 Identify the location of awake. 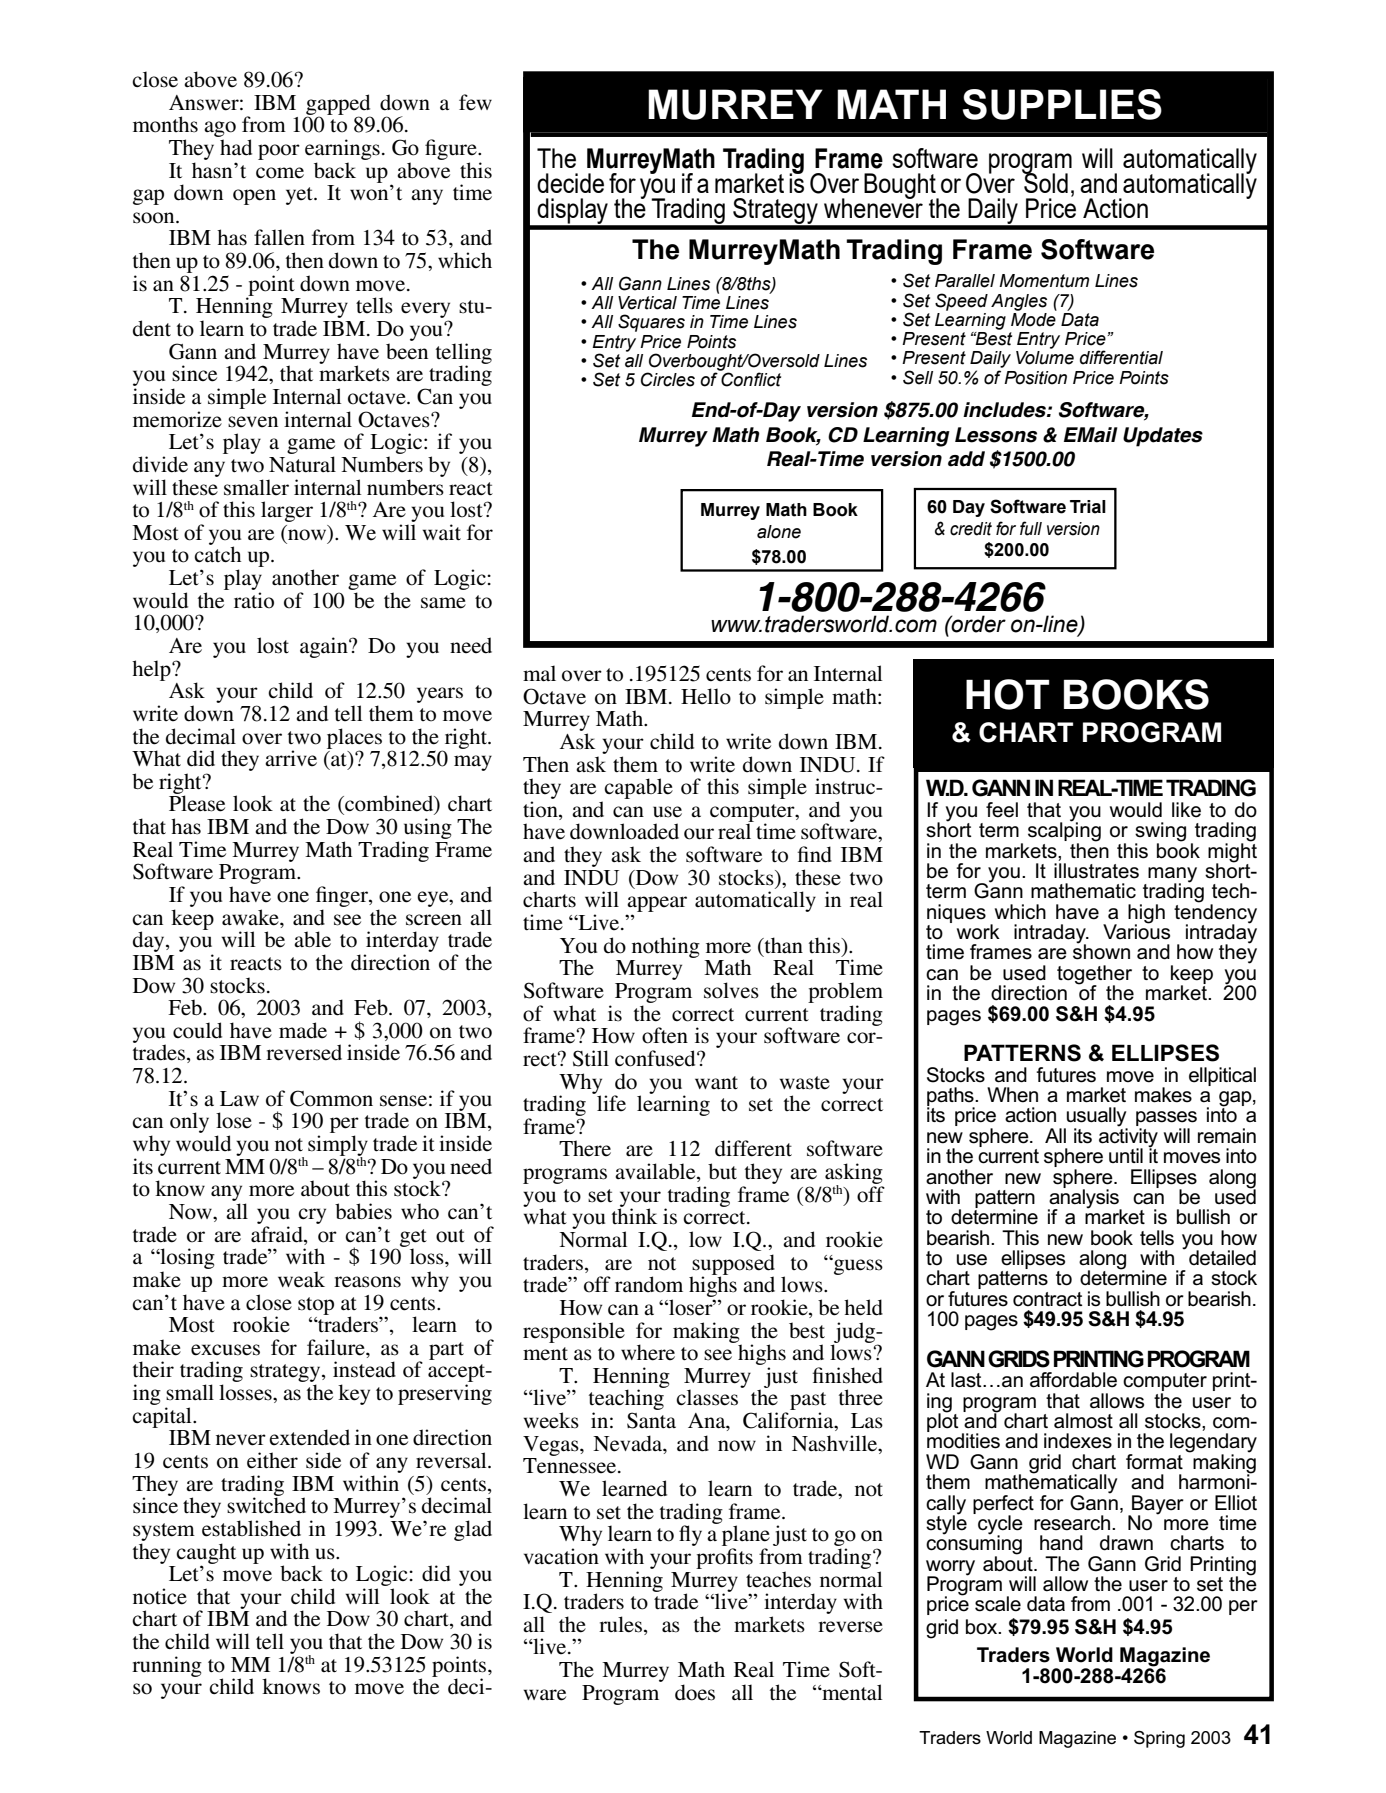
(251, 917).
